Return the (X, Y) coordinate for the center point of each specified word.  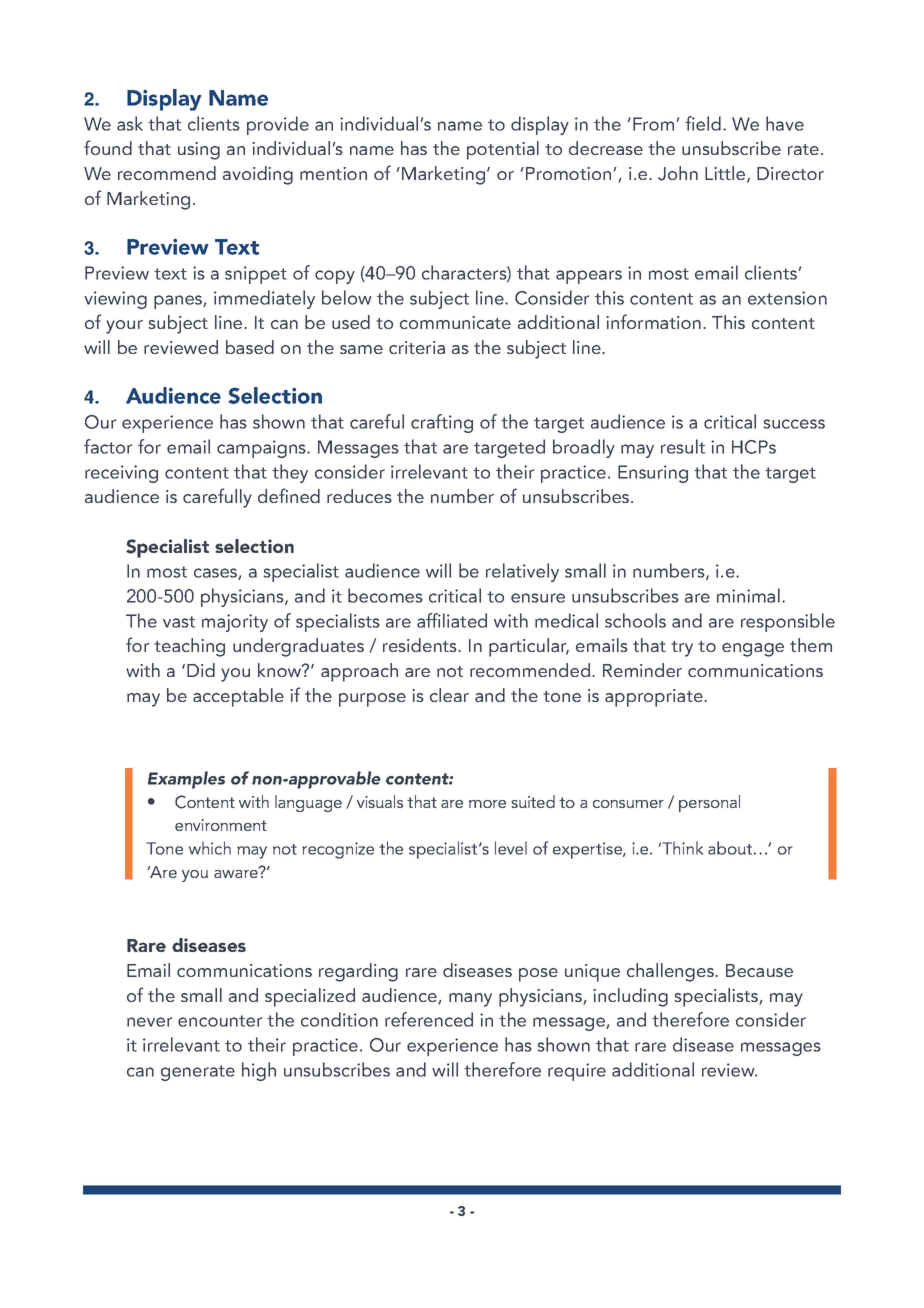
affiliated (452, 620)
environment (221, 825)
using (199, 151)
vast (179, 622)
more (487, 804)
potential (503, 150)
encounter (220, 1021)
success (794, 424)
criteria (417, 347)
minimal (748, 595)
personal (709, 803)
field (703, 123)
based (250, 347)
